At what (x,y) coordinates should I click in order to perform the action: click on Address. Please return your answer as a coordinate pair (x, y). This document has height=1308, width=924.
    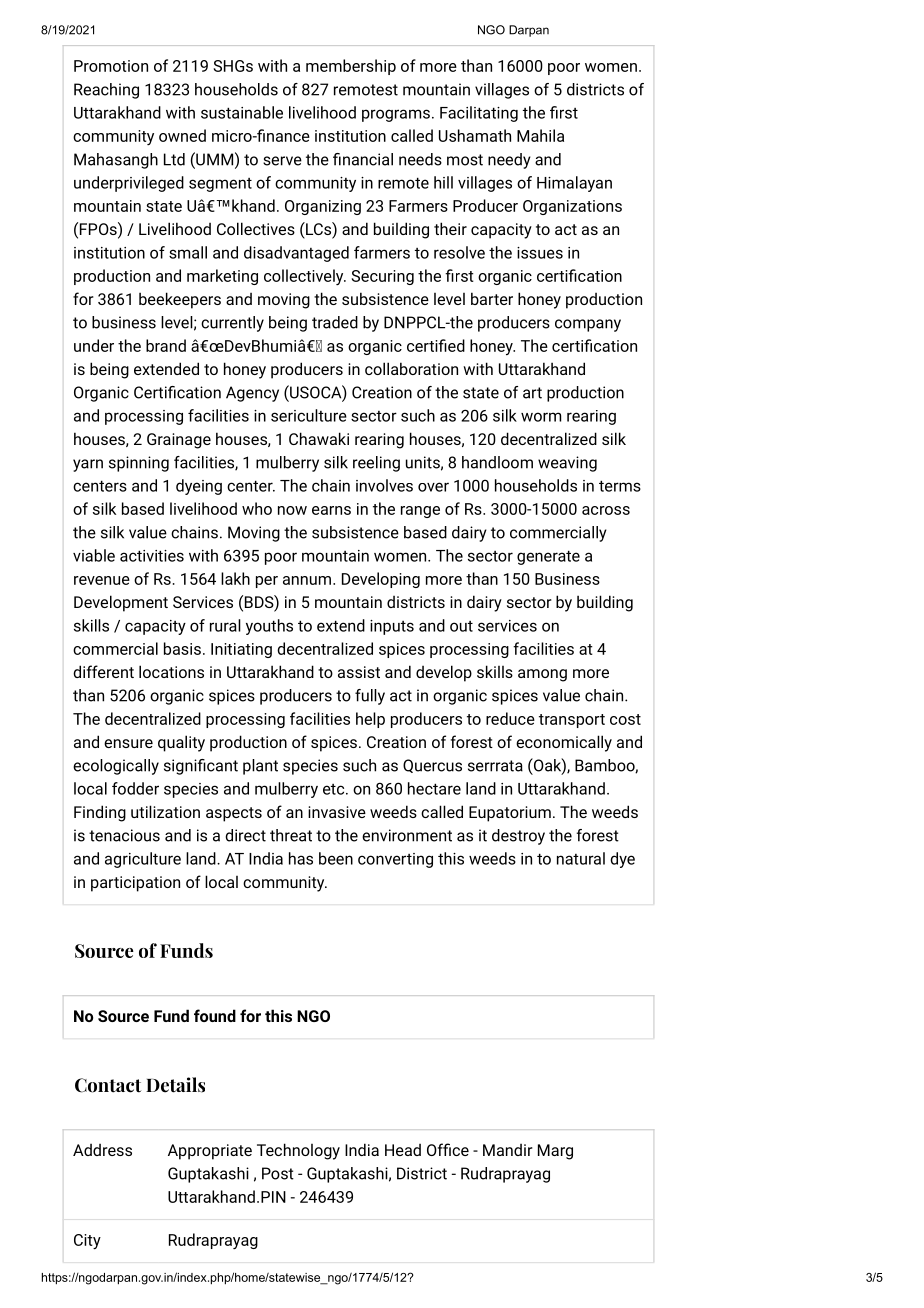
    Looking at the image, I should click on (102, 1150).
